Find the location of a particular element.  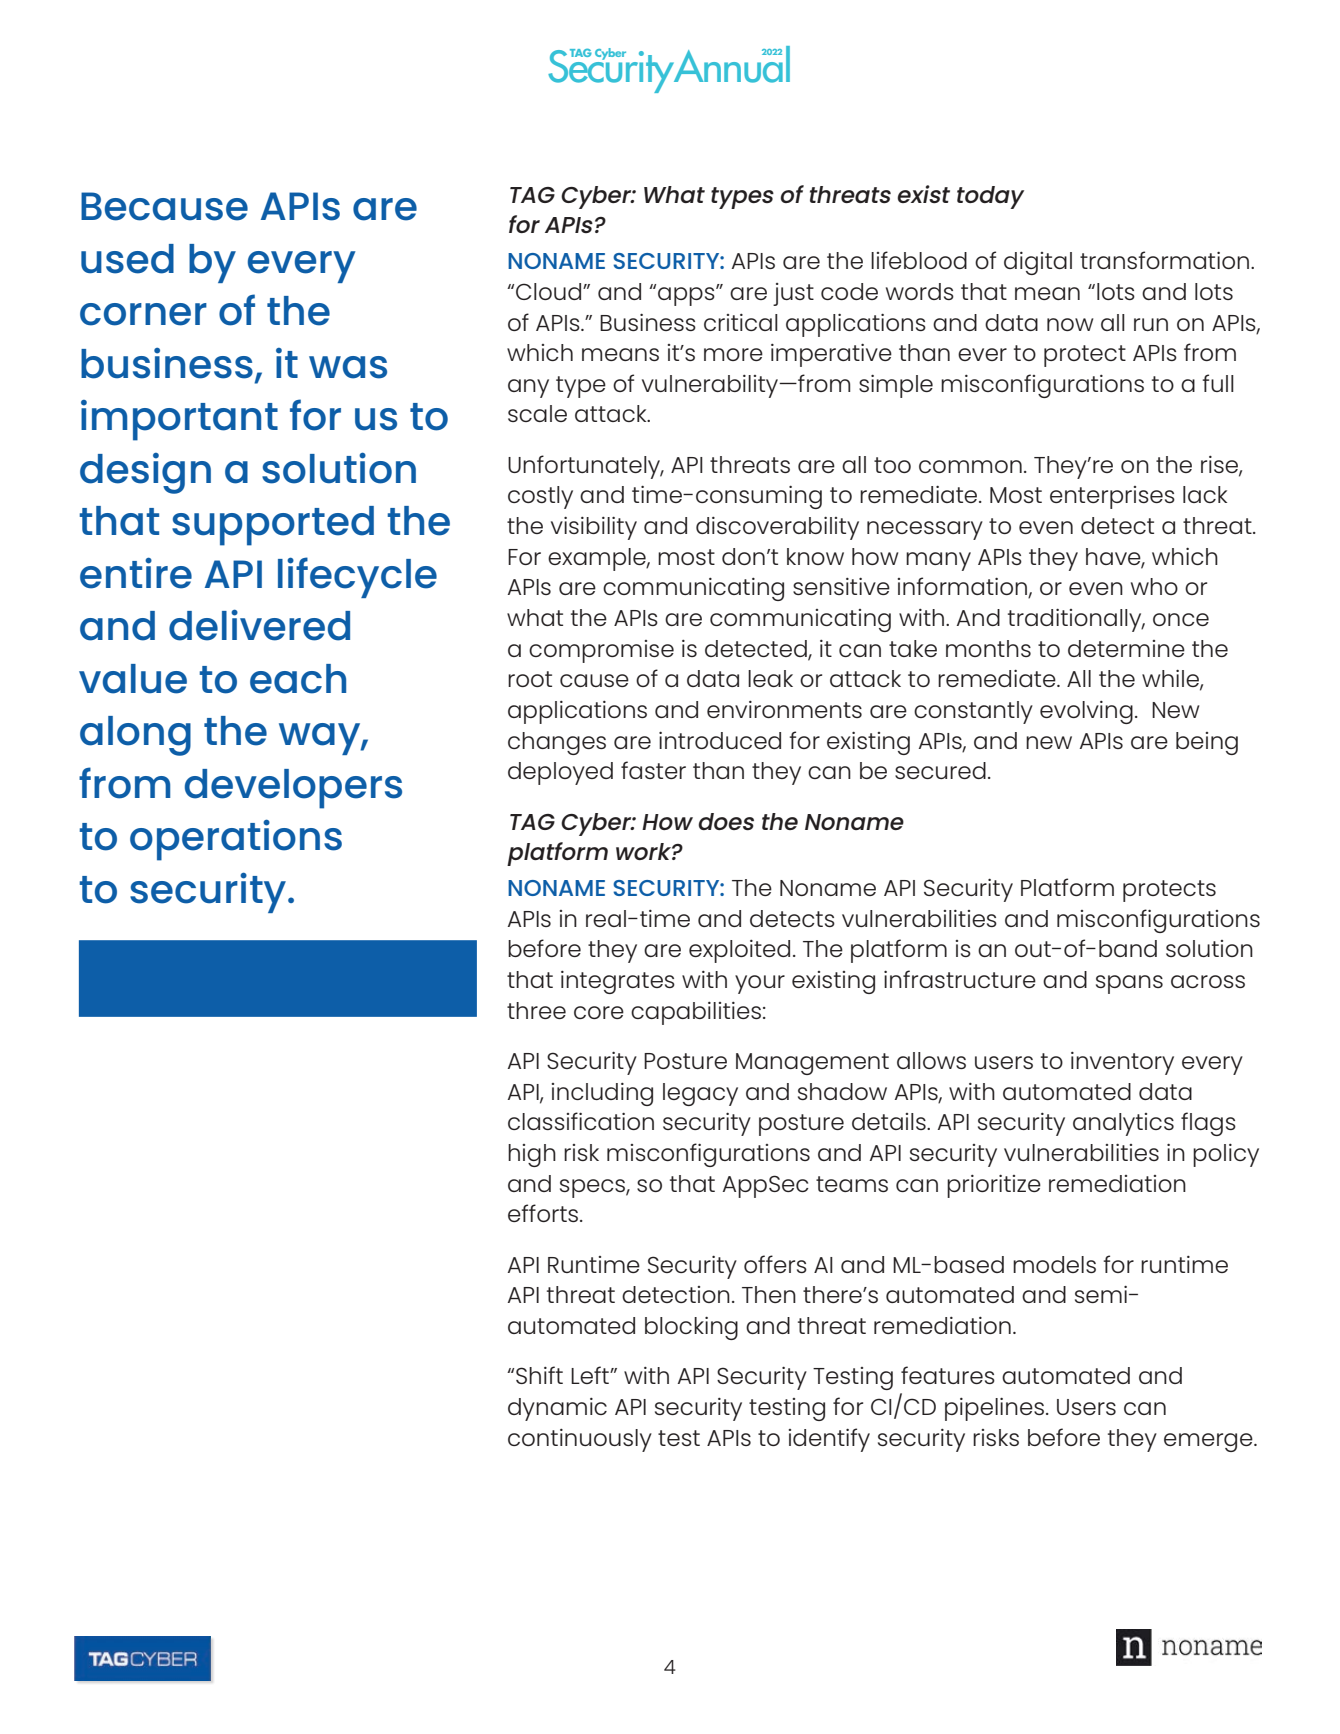

full is located at coordinates (1218, 383).
